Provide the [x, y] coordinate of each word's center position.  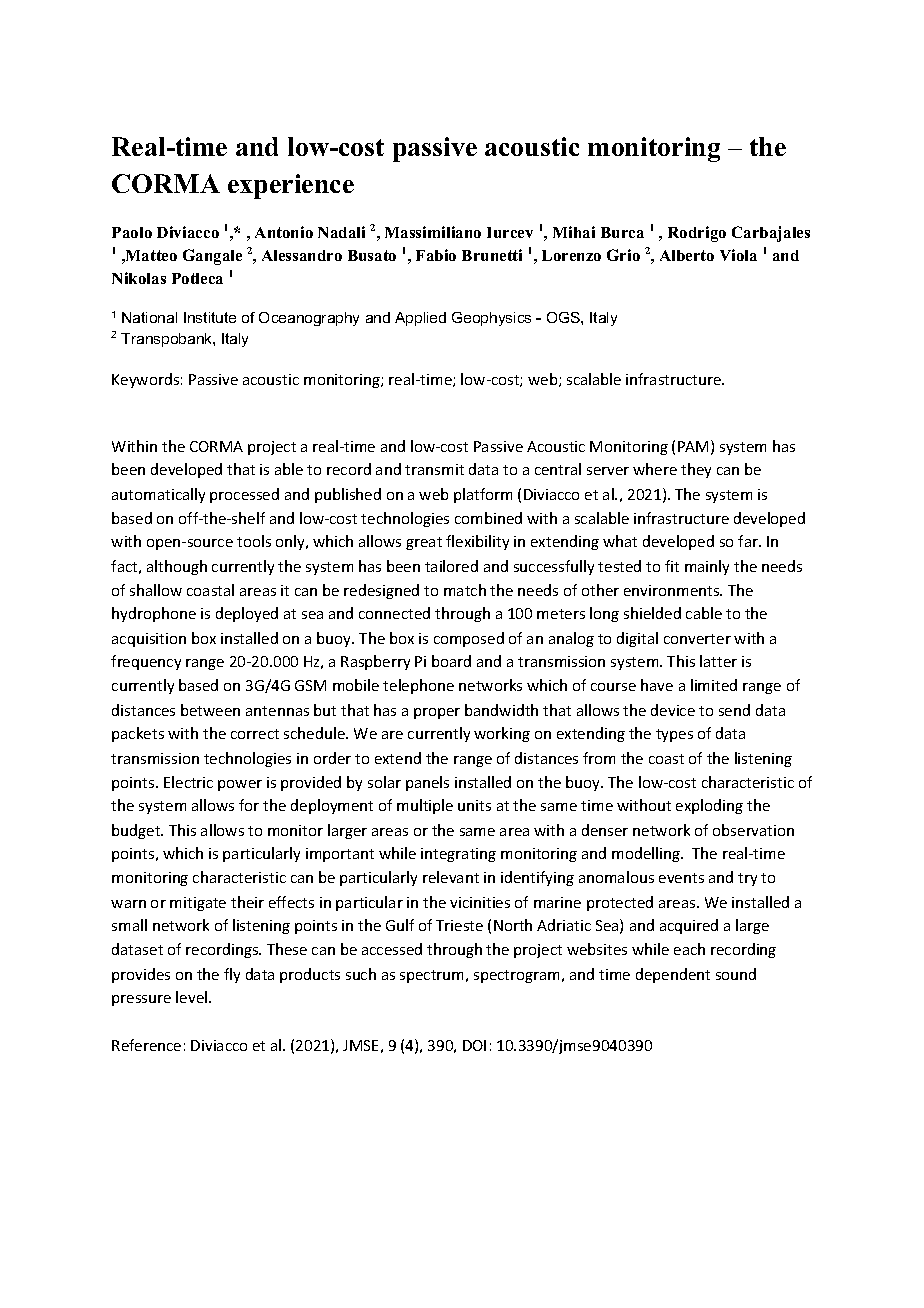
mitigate [198, 904]
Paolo [132, 232]
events [681, 878]
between [210, 710]
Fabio [436, 255]
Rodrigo [697, 234]
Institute [210, 317]
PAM [693, 446]
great [424, 543]
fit [672, 566]
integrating [458, 855]
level [193, 997]
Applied [420, 319]
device [673, 710]
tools [254, 541]
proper [437, 713]
